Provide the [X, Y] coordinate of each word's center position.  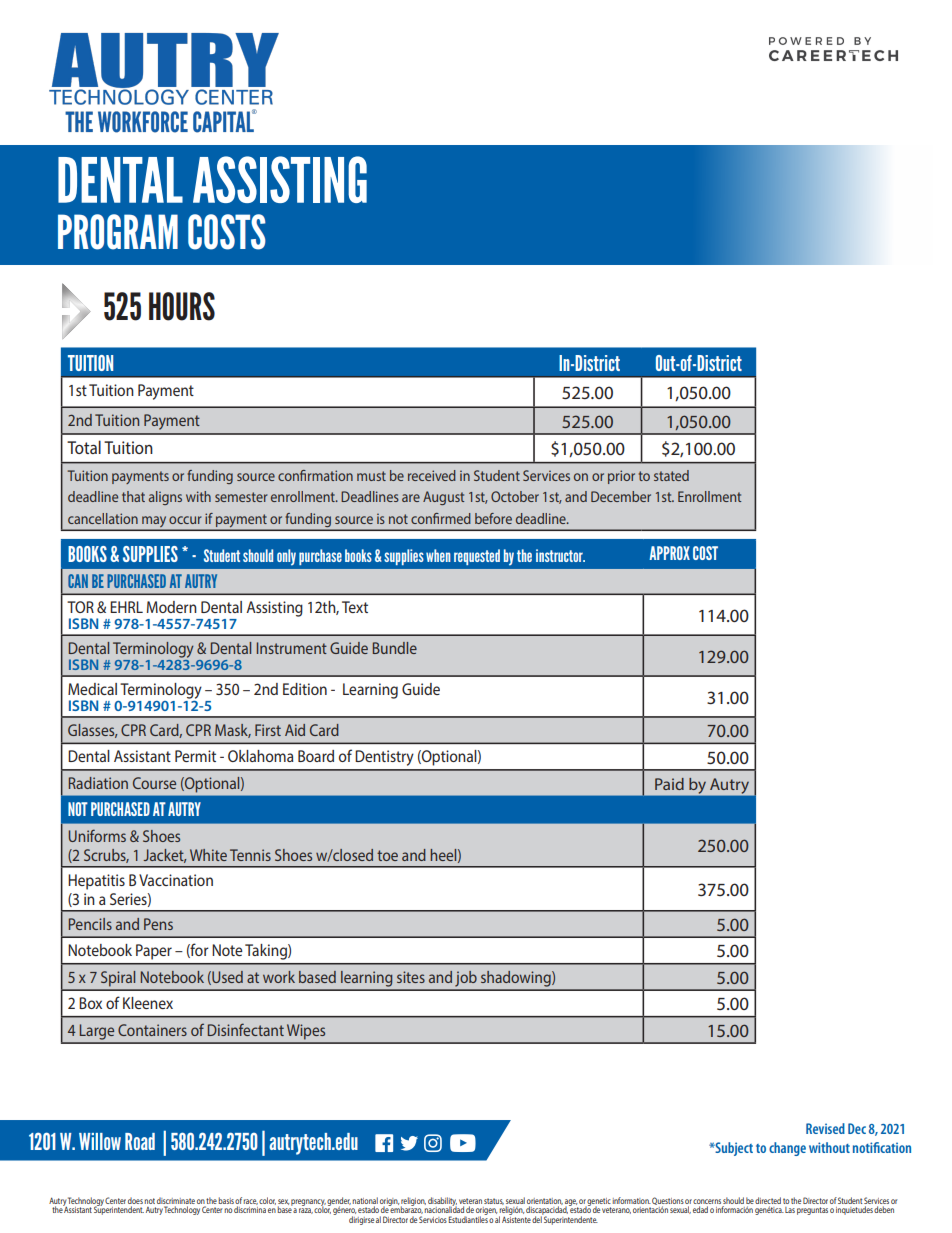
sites [411, 977]
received [432, 475]
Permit [195, 756]
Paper [154, 952]
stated [671, 475]
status [494, 1201]
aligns [165, 498]
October [515, 496]
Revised [825, 1128]
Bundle [395, 648]
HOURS [182, 306]
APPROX [669, 553]
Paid [669, 784]
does [135, 1202]
